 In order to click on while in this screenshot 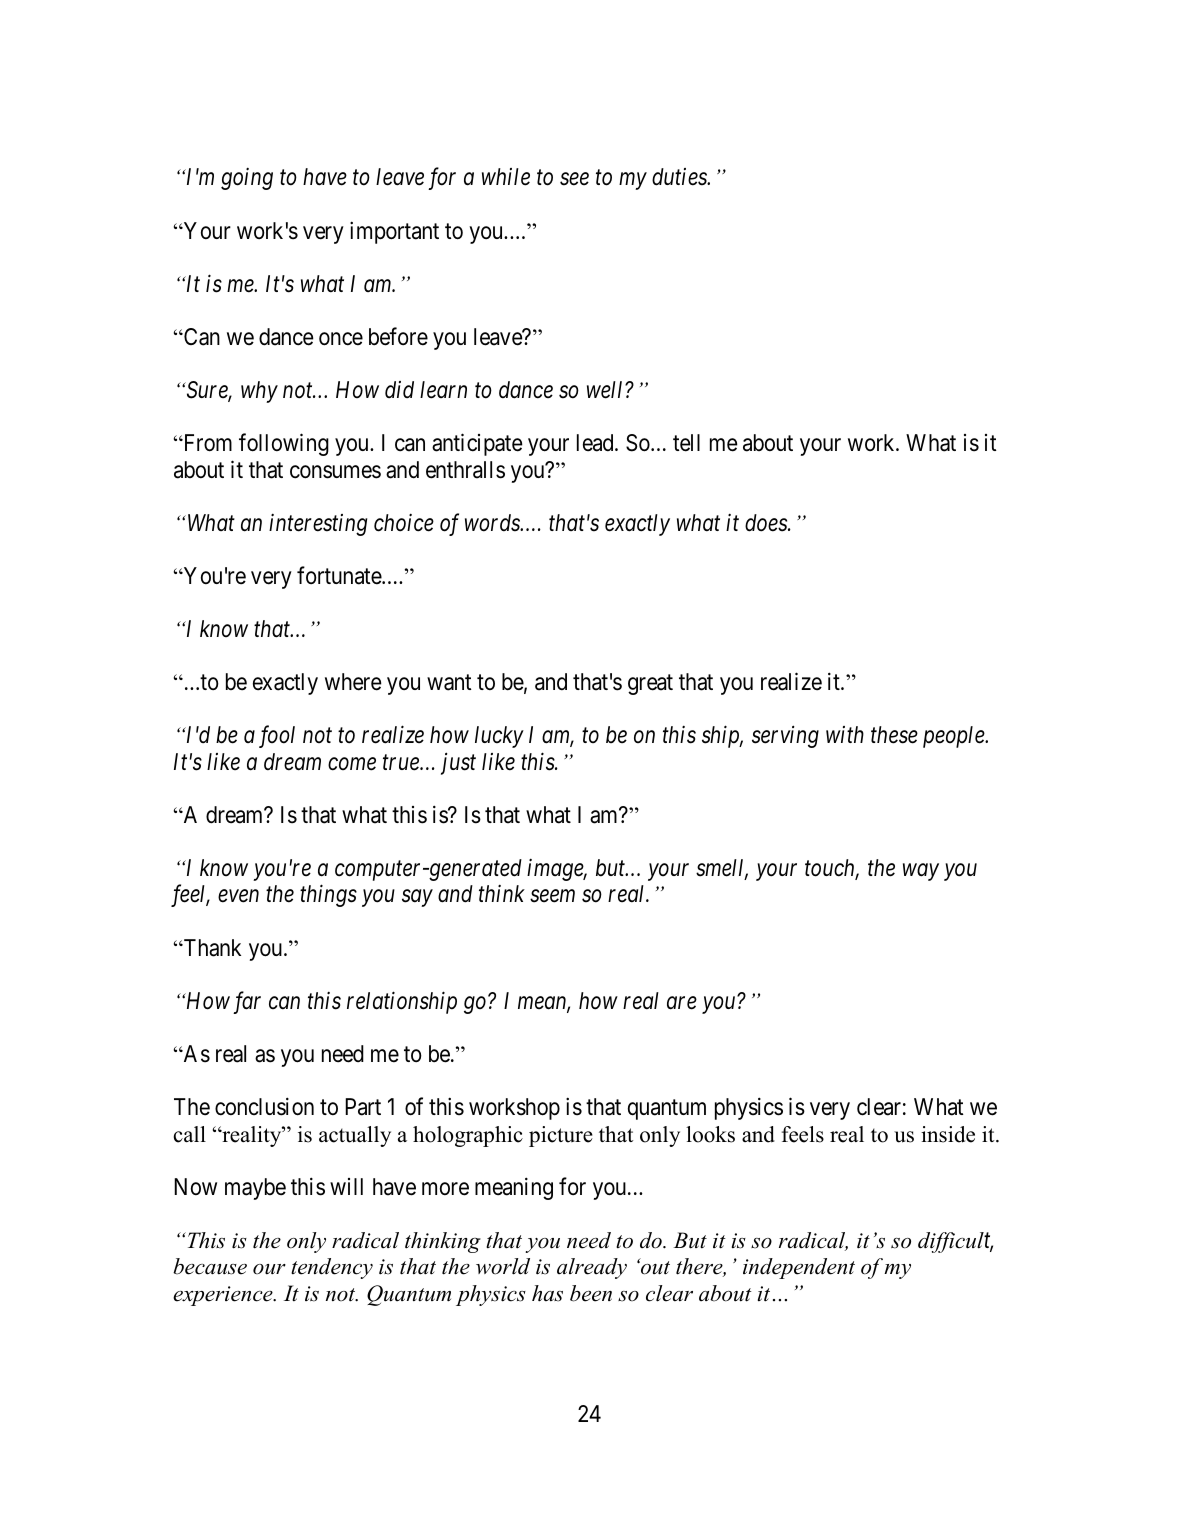, I will do `click(506, 177)`.
